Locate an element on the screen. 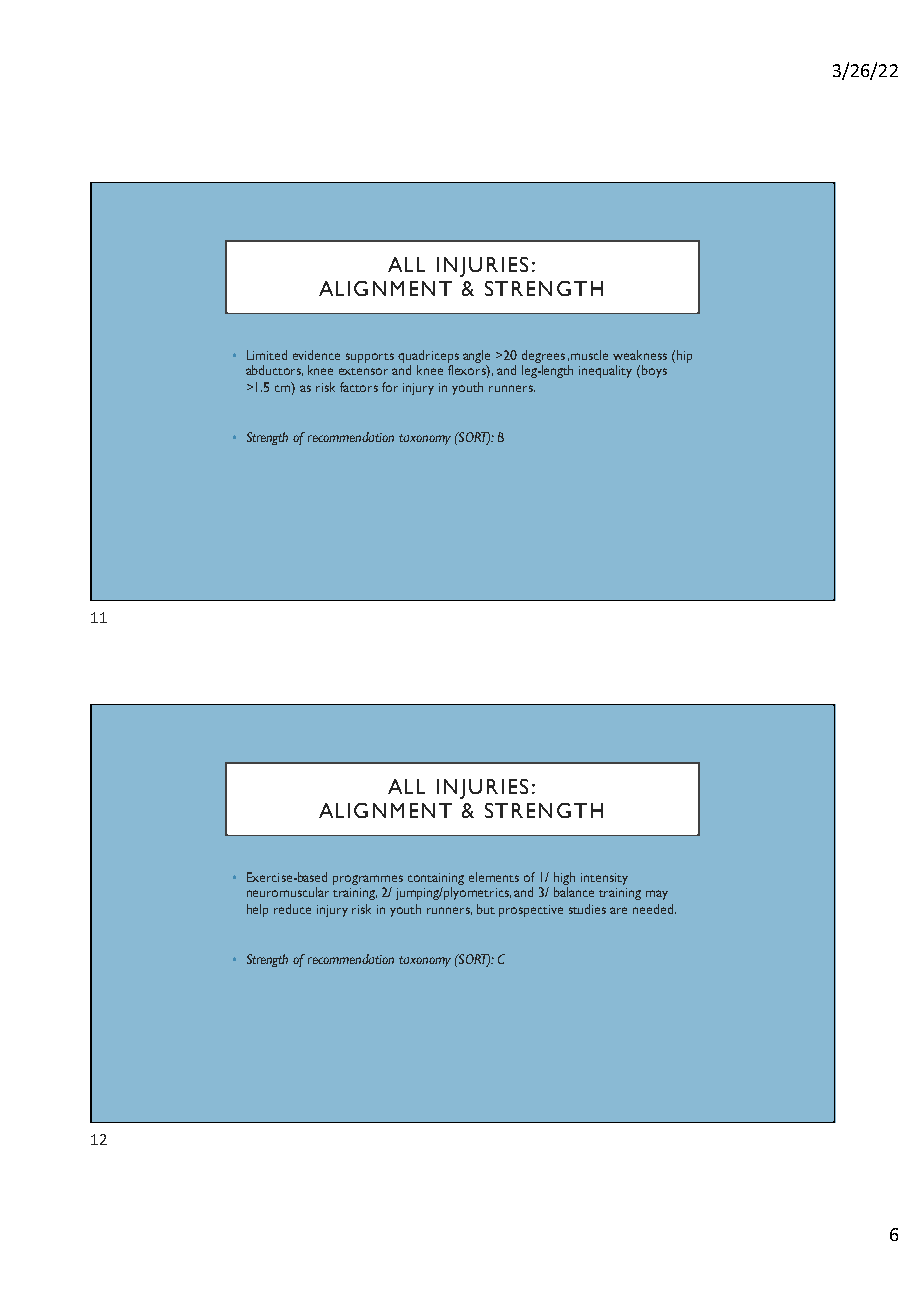  high is located at coordinates (564, 880).
